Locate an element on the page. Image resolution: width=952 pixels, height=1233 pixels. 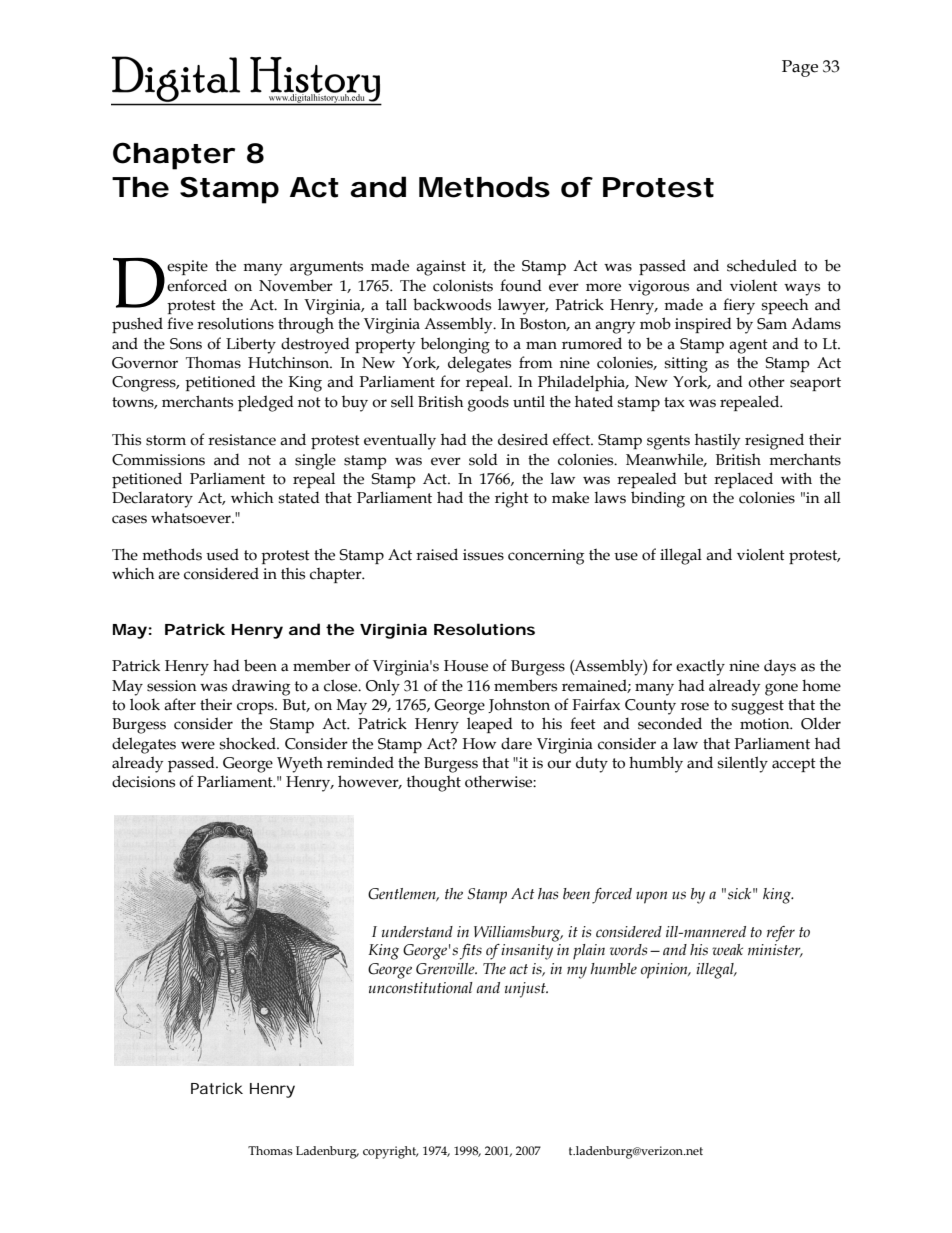
scheduled is located at coordinates (762, 265).
